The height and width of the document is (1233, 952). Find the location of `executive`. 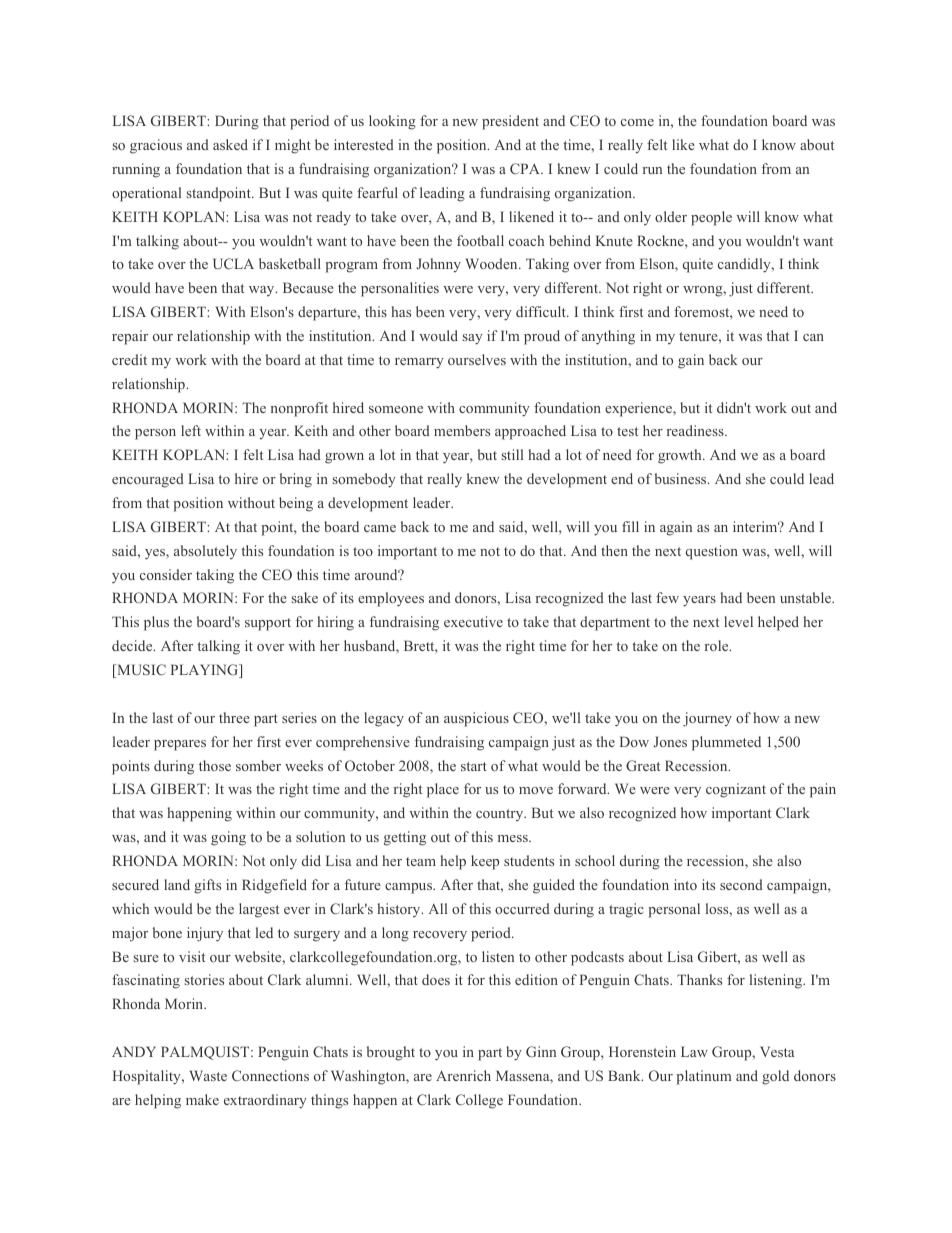

executive is located at coordinates (473, 621).
